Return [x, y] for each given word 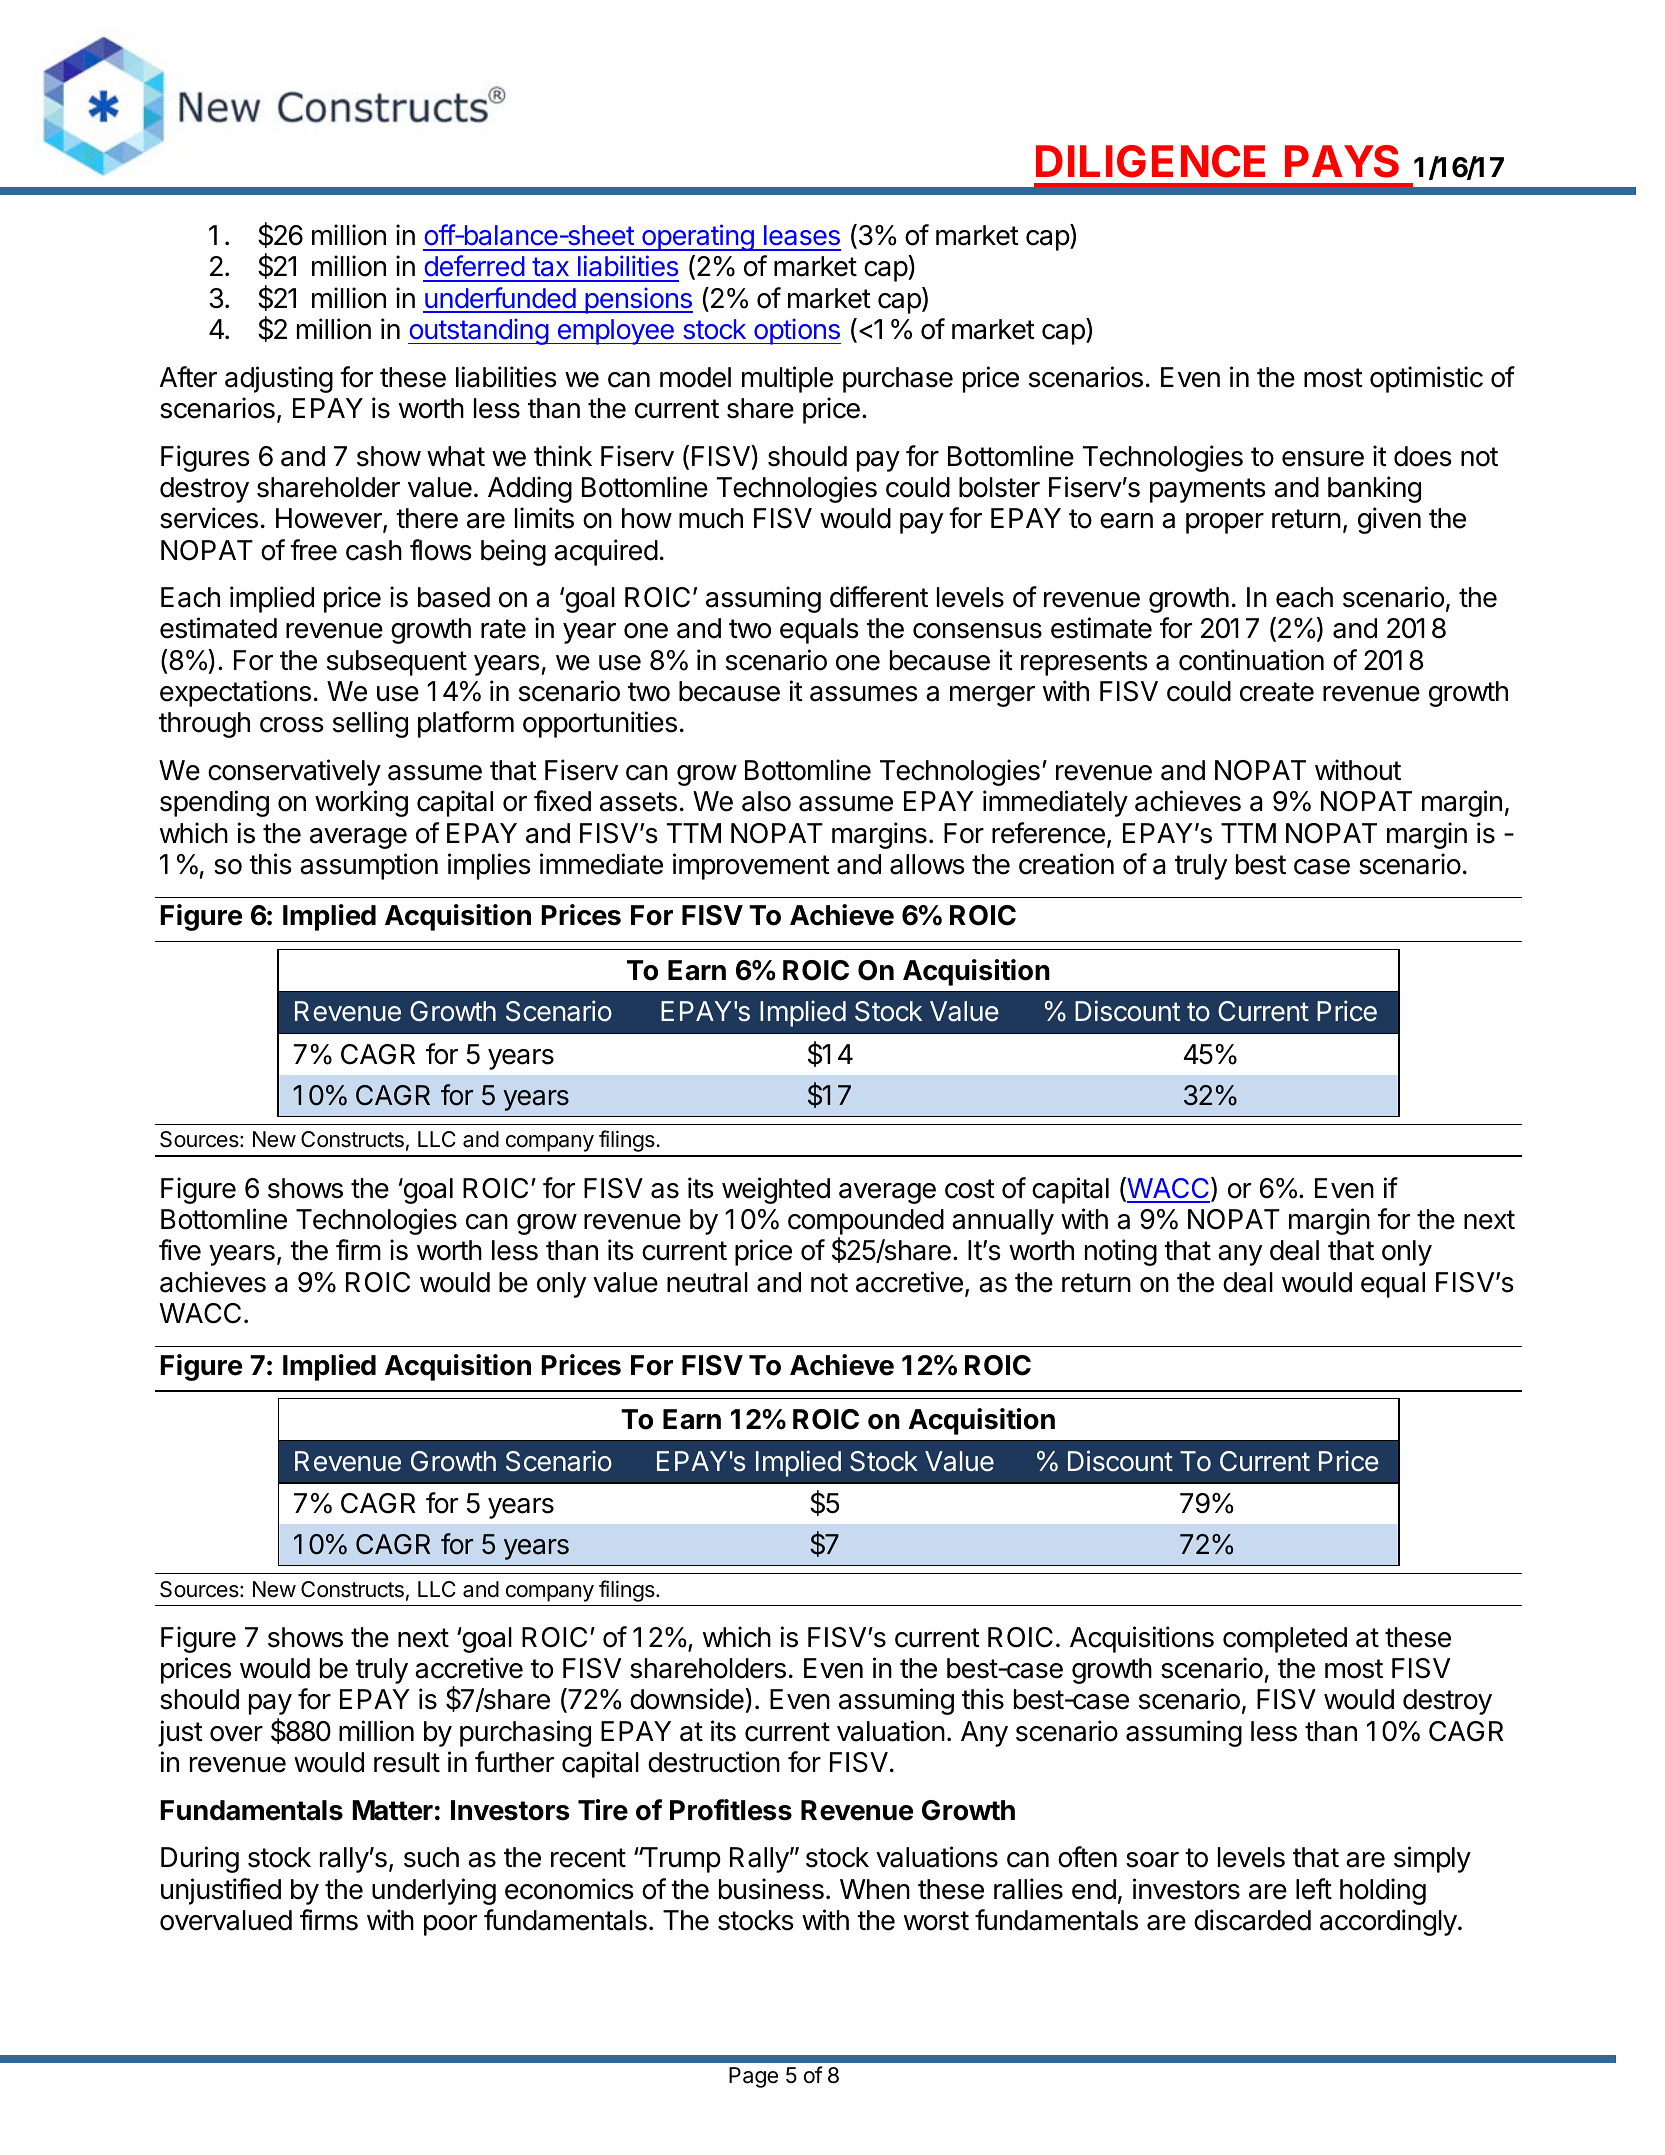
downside [688, 1700]
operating [698, 237]
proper [1225, 523]
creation [1066, 864]
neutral [707, 1282]
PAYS [1342, 161]
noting [1121, 1252]
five [180, 1250]
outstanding [479, 331]
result [407, 1762]
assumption [369, 866]
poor [450, 1925]
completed [1285, 1640]
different [879, 597]
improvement [751, 866]
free [313, 550]
